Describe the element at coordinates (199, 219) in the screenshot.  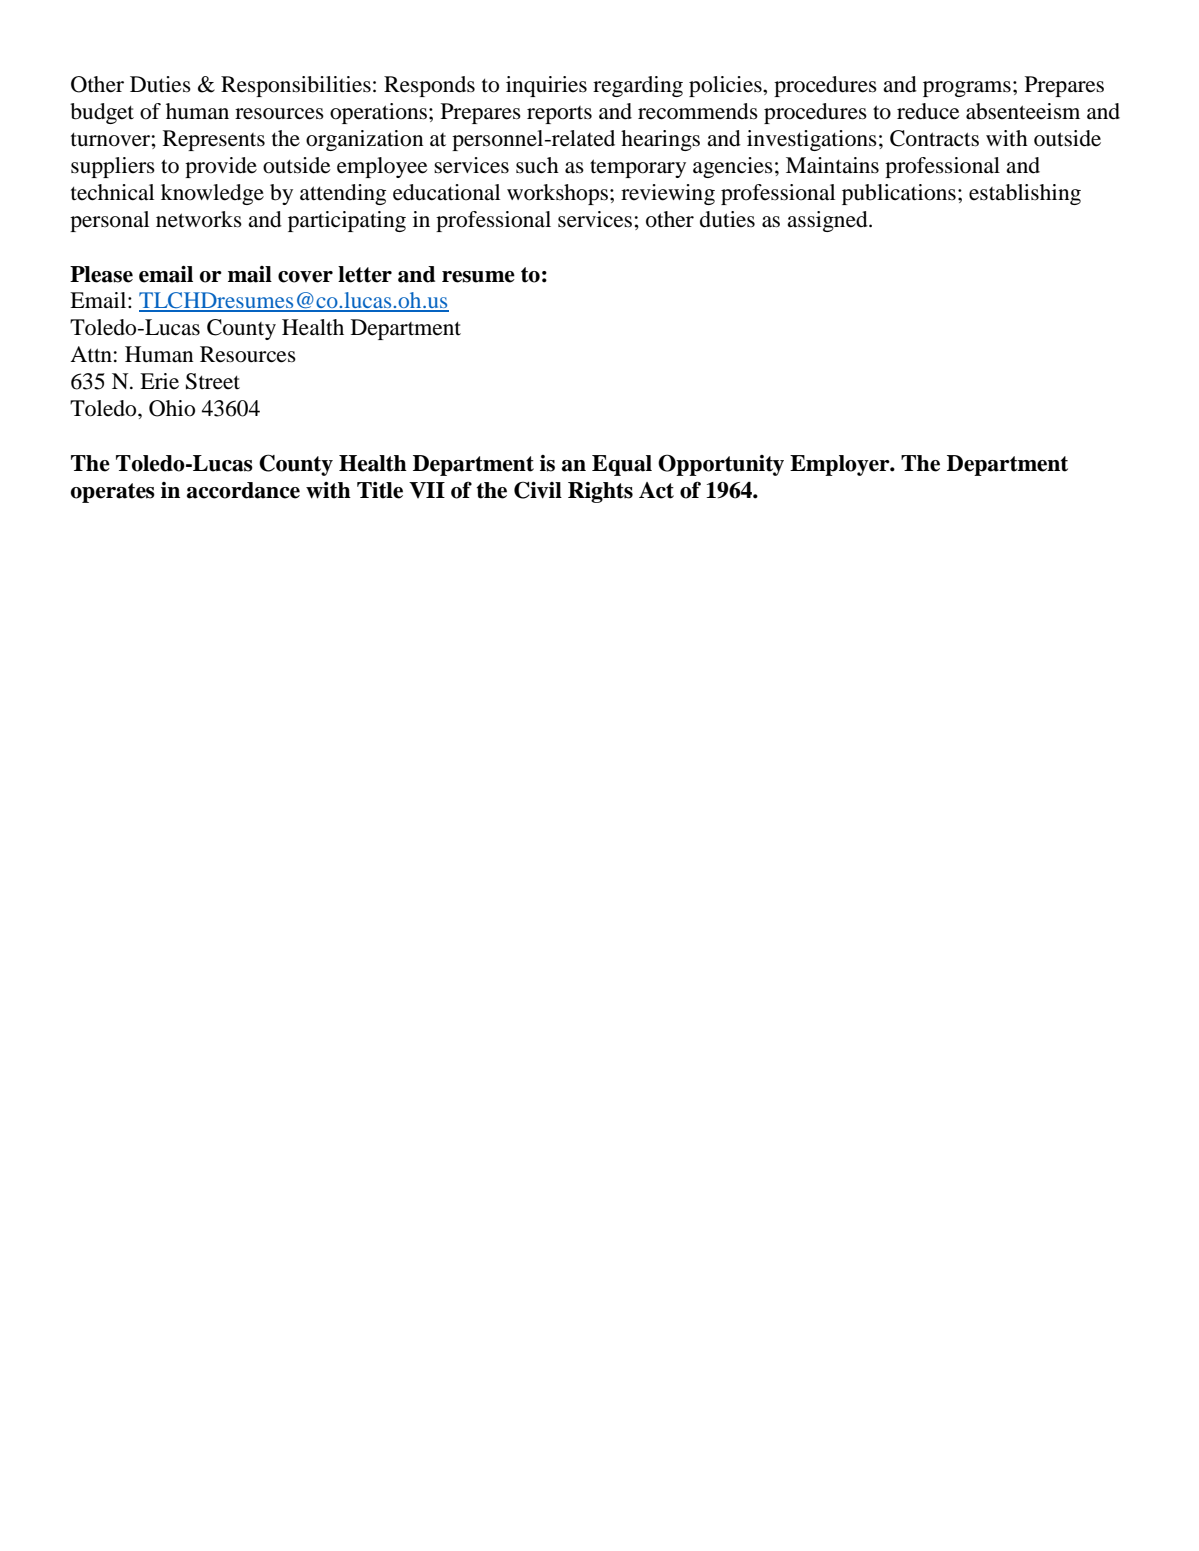
I see `networks` at that location.
